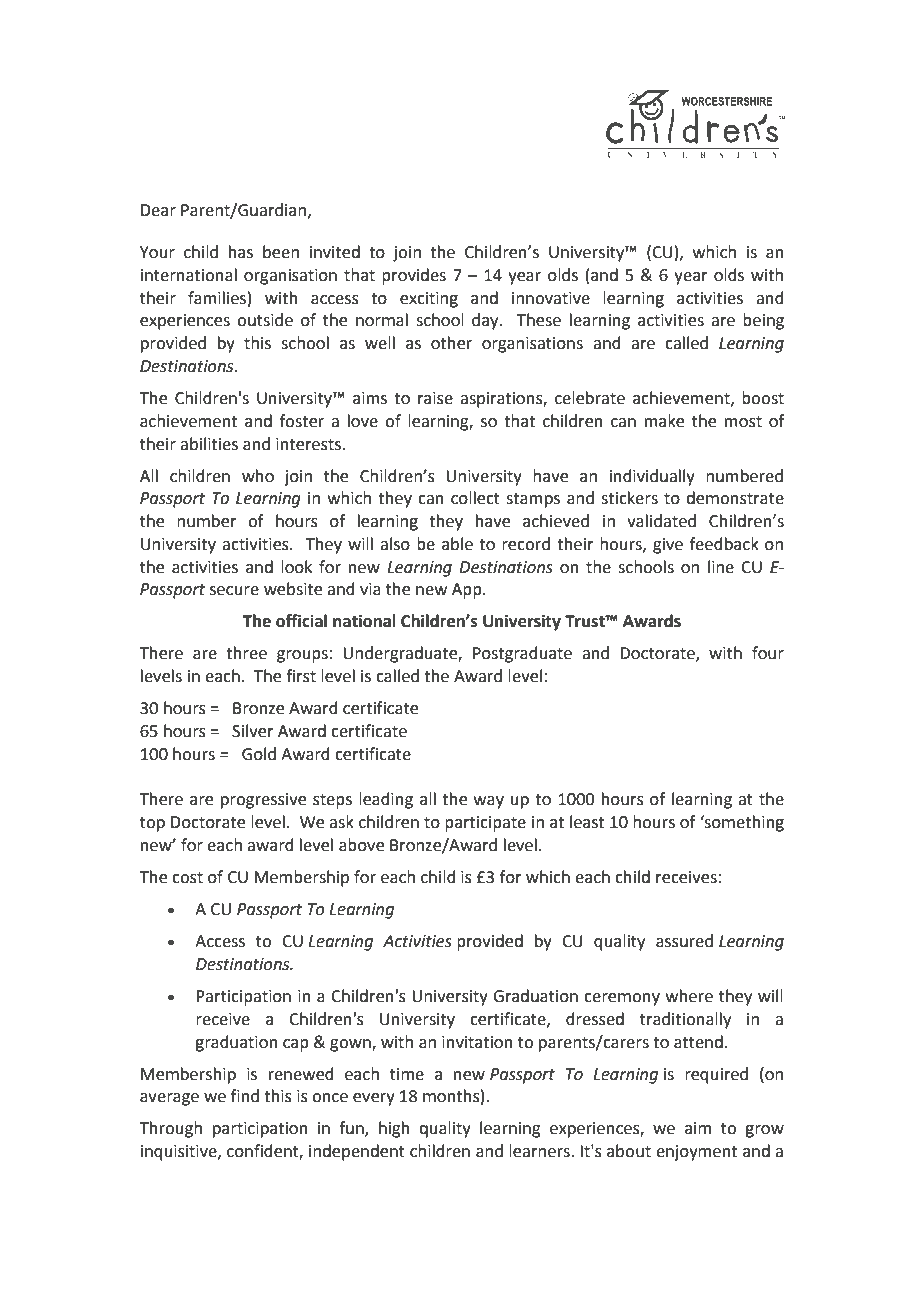  What do you see at coordinates (668, 546) in the screenshot?
I see `give` at bounding box center [668, 546].
